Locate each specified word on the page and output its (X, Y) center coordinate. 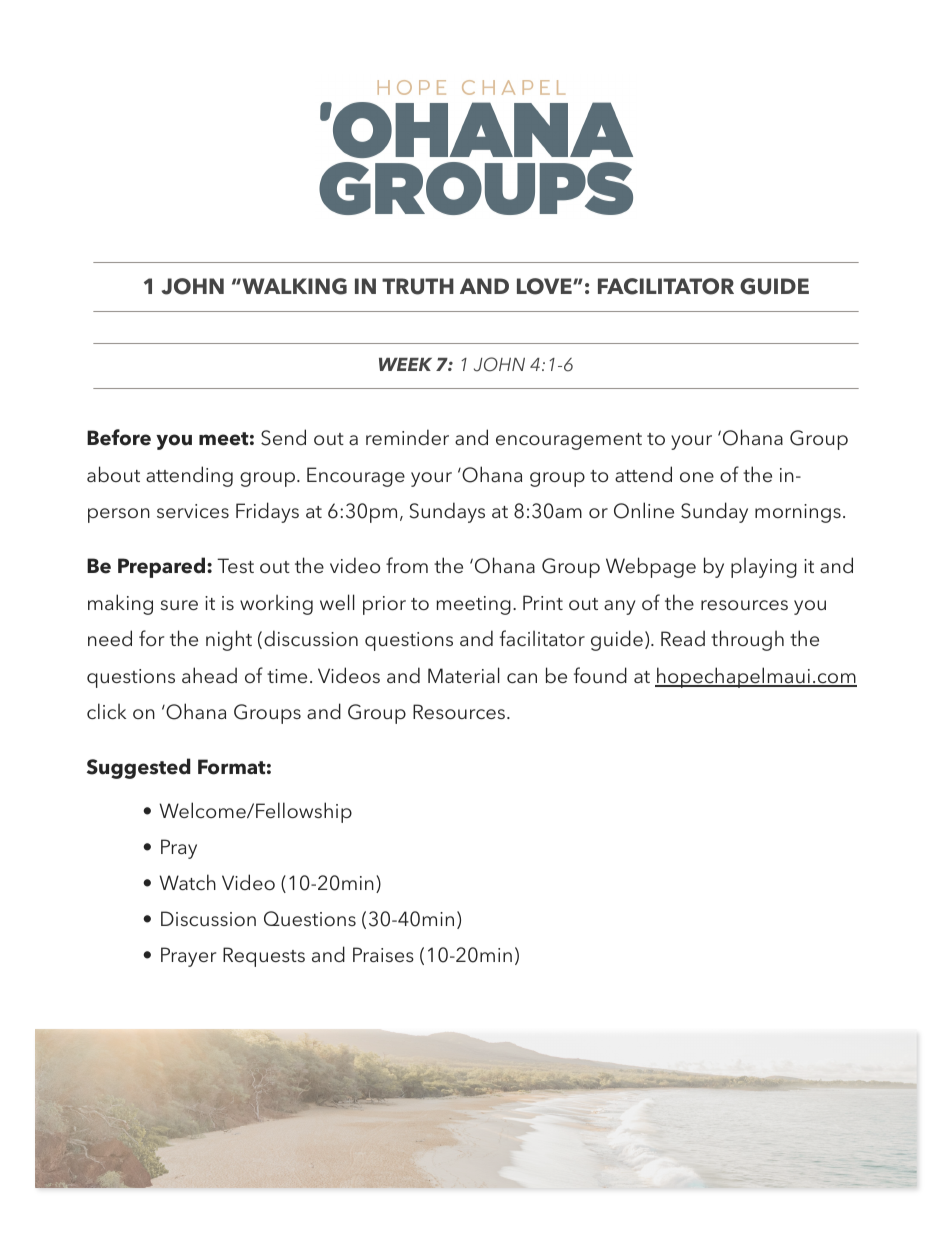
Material (464, 675)
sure (179, 605)
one (697, 477)
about (113, 474)
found (600, 675)
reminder (407, 437)
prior (384, 605)
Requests (264, 957)
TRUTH (418, 286)
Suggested (139, 768)
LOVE (545, 286)
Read (683, 638)
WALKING (293, 286)
